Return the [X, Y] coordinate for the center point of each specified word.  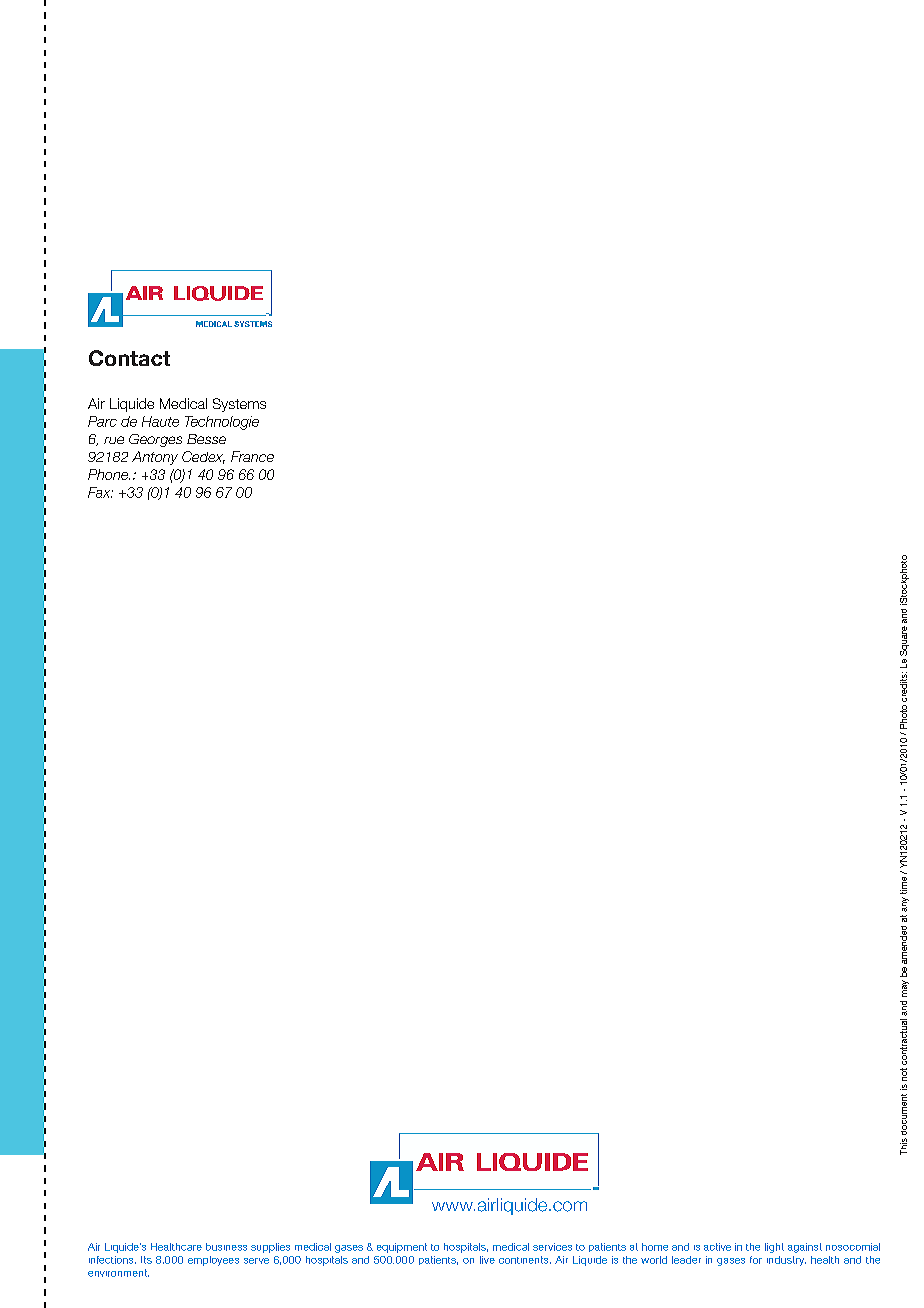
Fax [100, 492]
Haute [160, 421]
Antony [155, 458]
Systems [239, 405]
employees [213, 1261]
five [487, 1260]
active [717, 1247]
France [252, 456]
